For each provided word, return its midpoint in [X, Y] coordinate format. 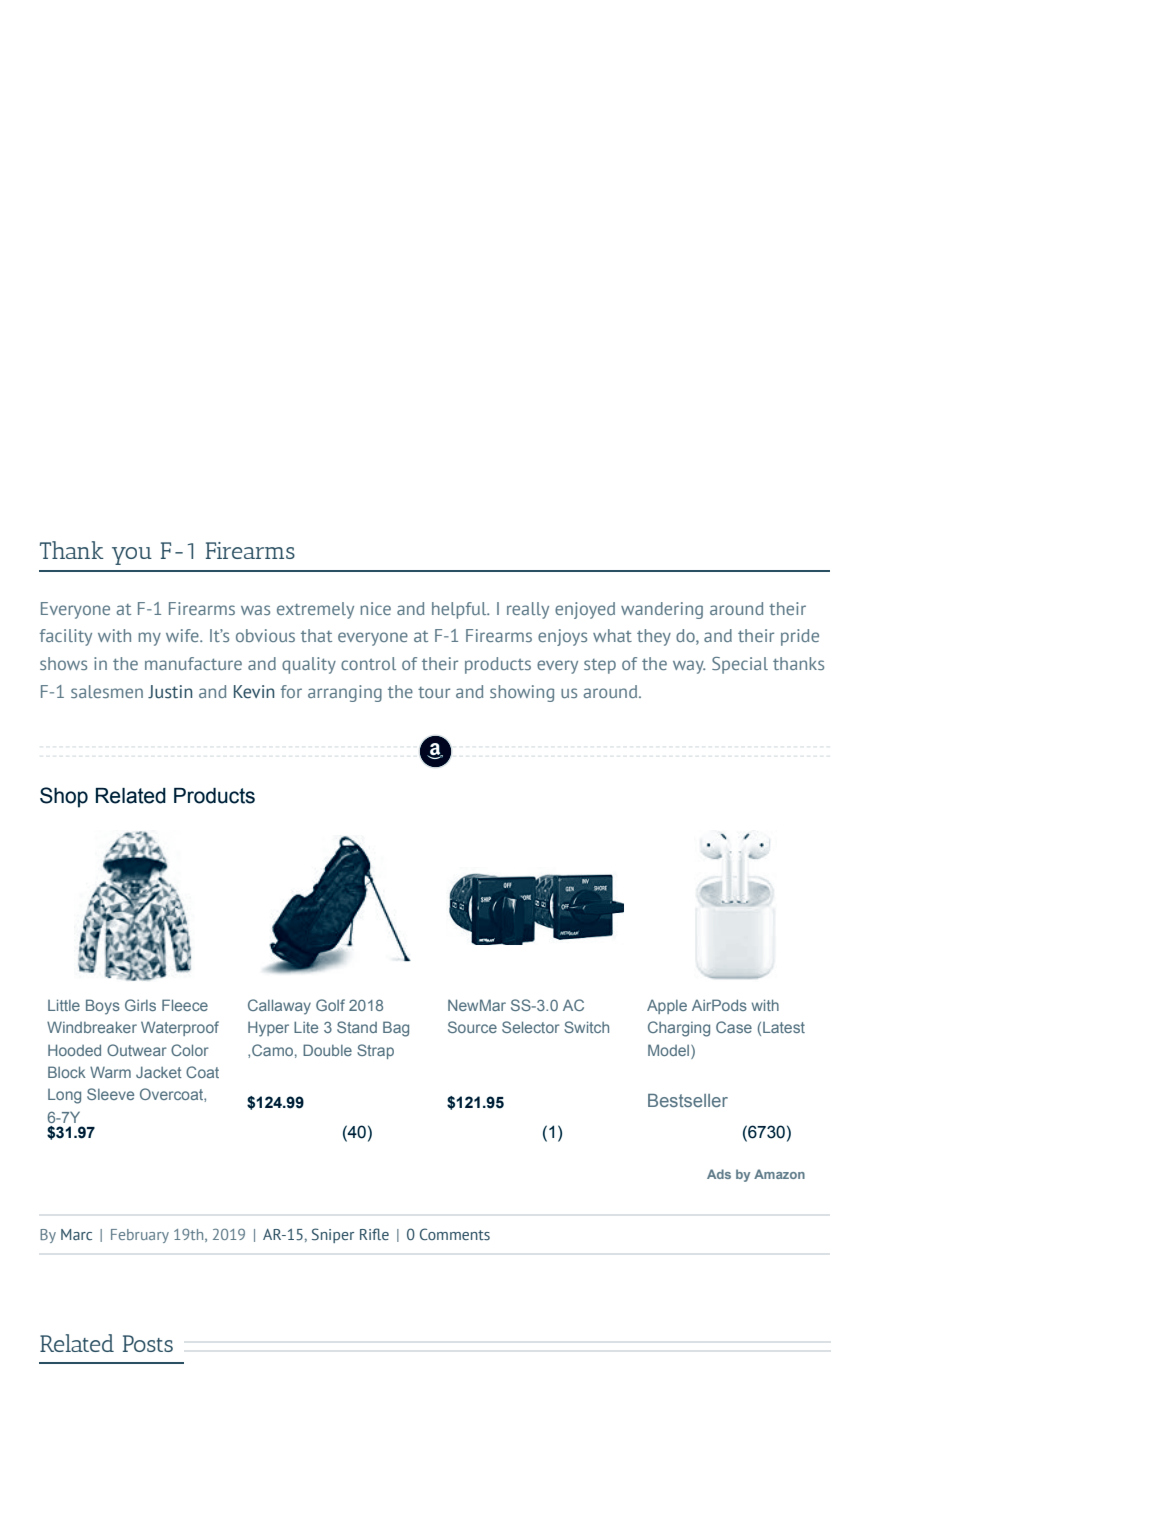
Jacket [159, 1072]
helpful [460, 610]
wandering [662, 610]
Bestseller [688, 1100]
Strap [375, 1051]
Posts [148, 1343]
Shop [64, 797]
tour [434, 692]
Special [740, 665]
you [132, 556]
